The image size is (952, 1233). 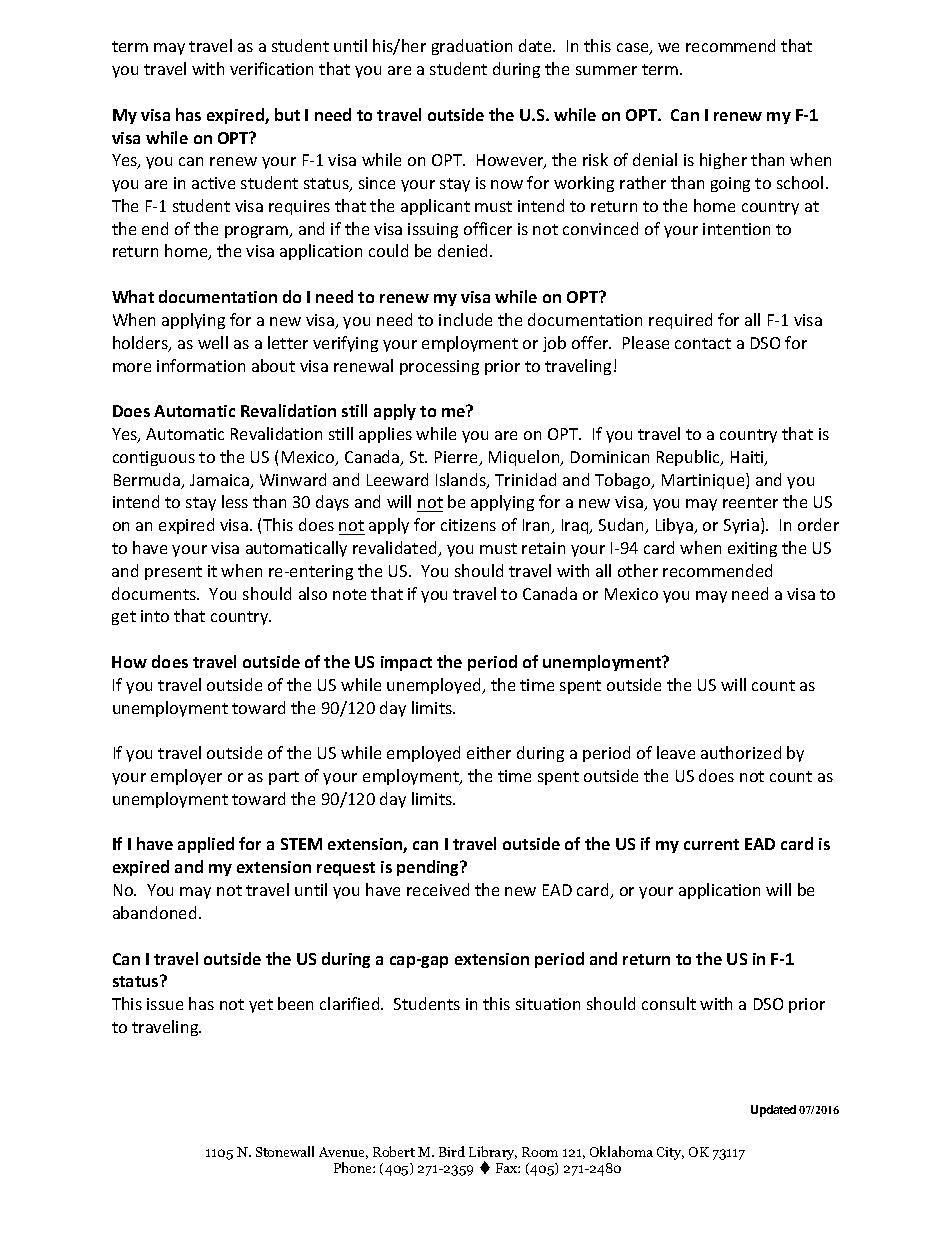 What do you see at coordinates (406, 663) in the document?
I see `impact` at bounding box center [406, 663].
